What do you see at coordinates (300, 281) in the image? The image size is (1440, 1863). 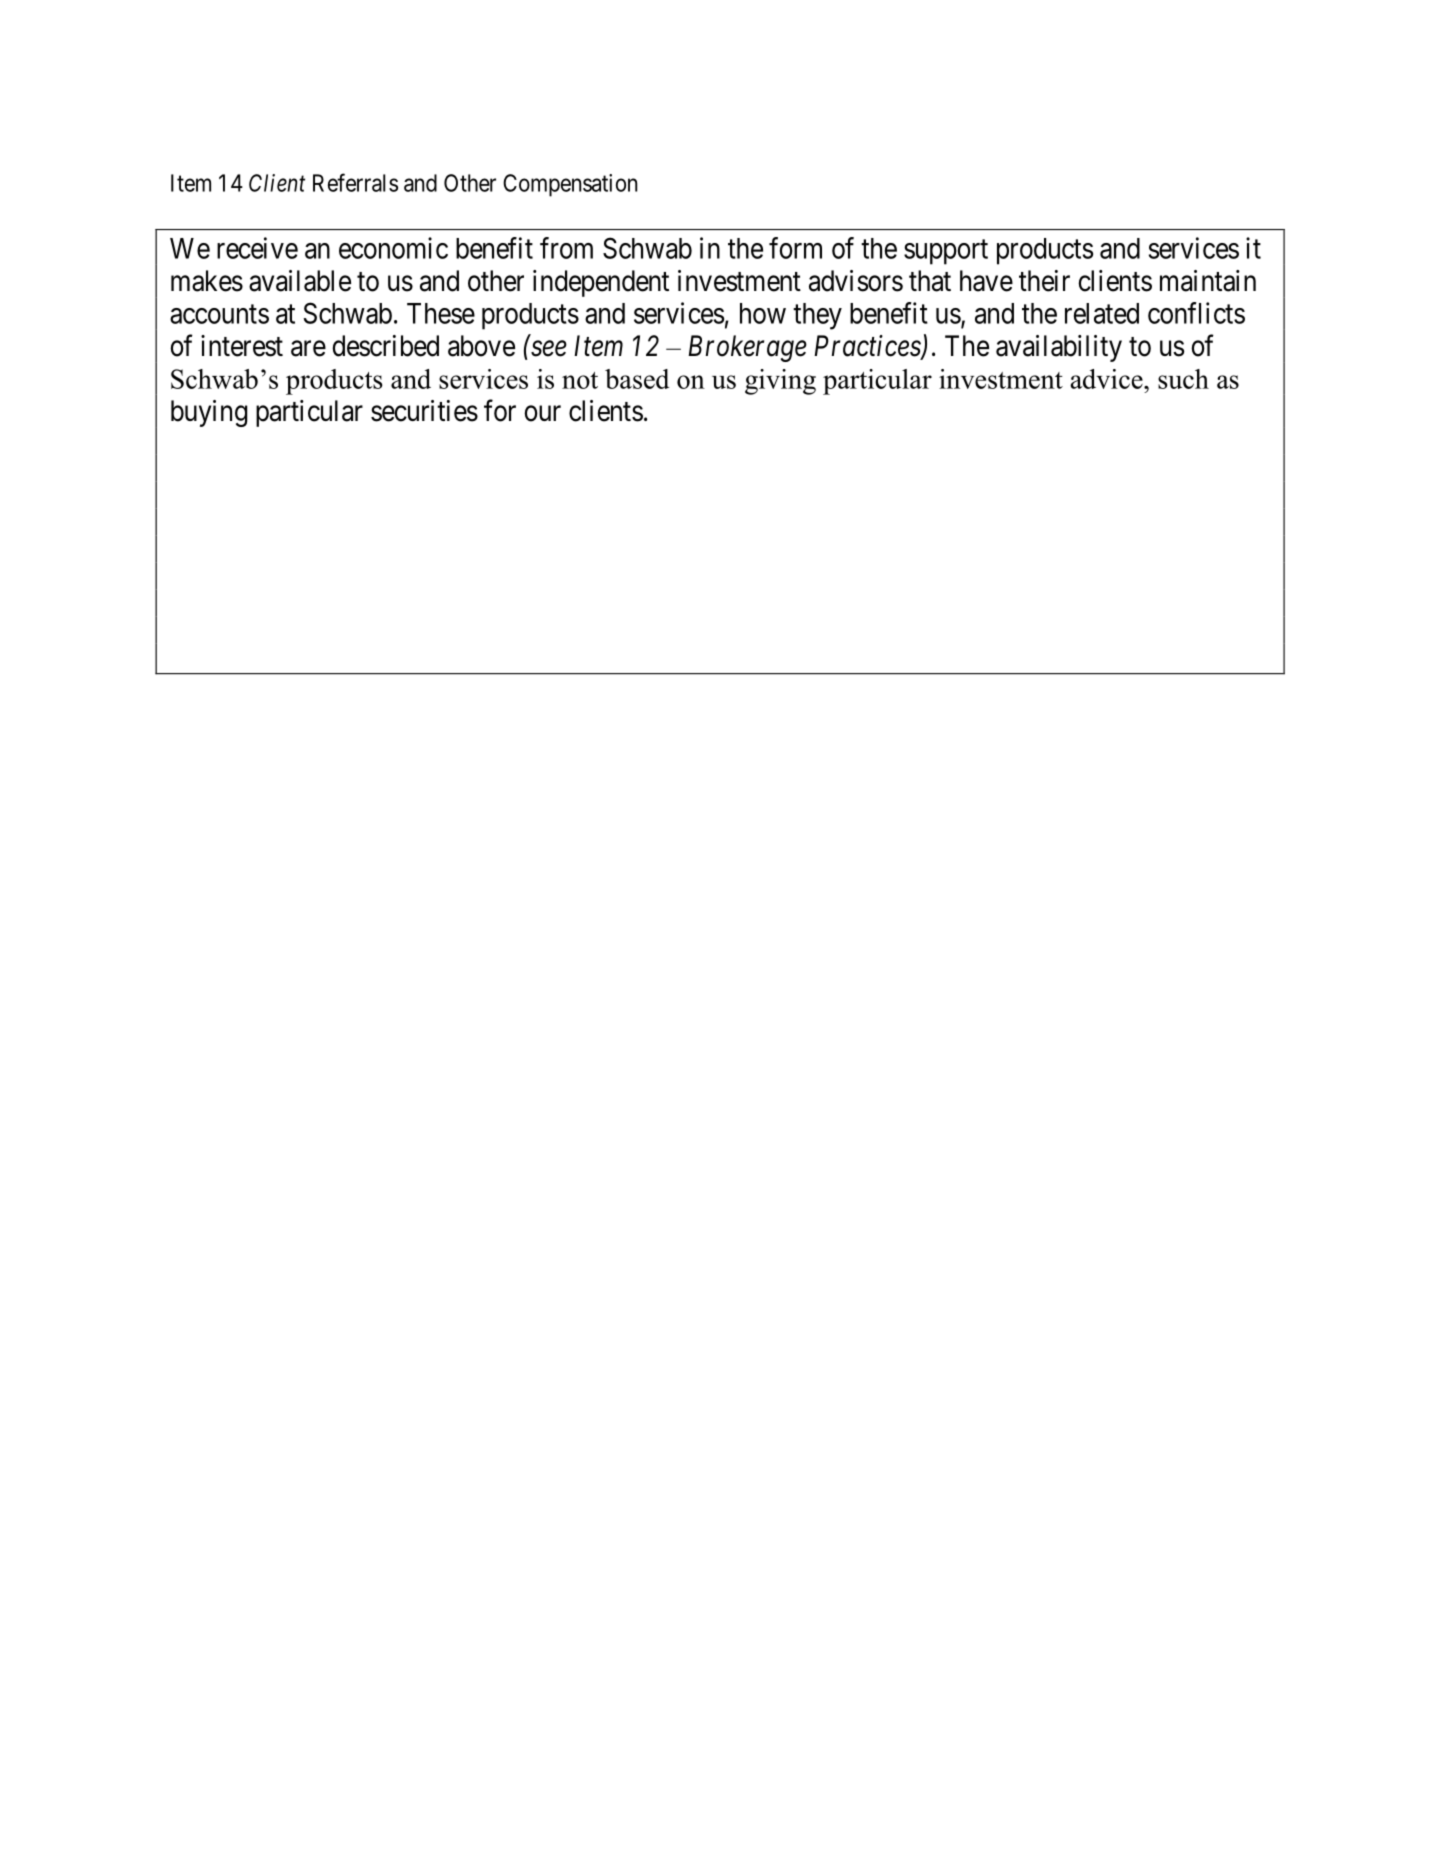 I see `available` at bounding box center [300, 281].
